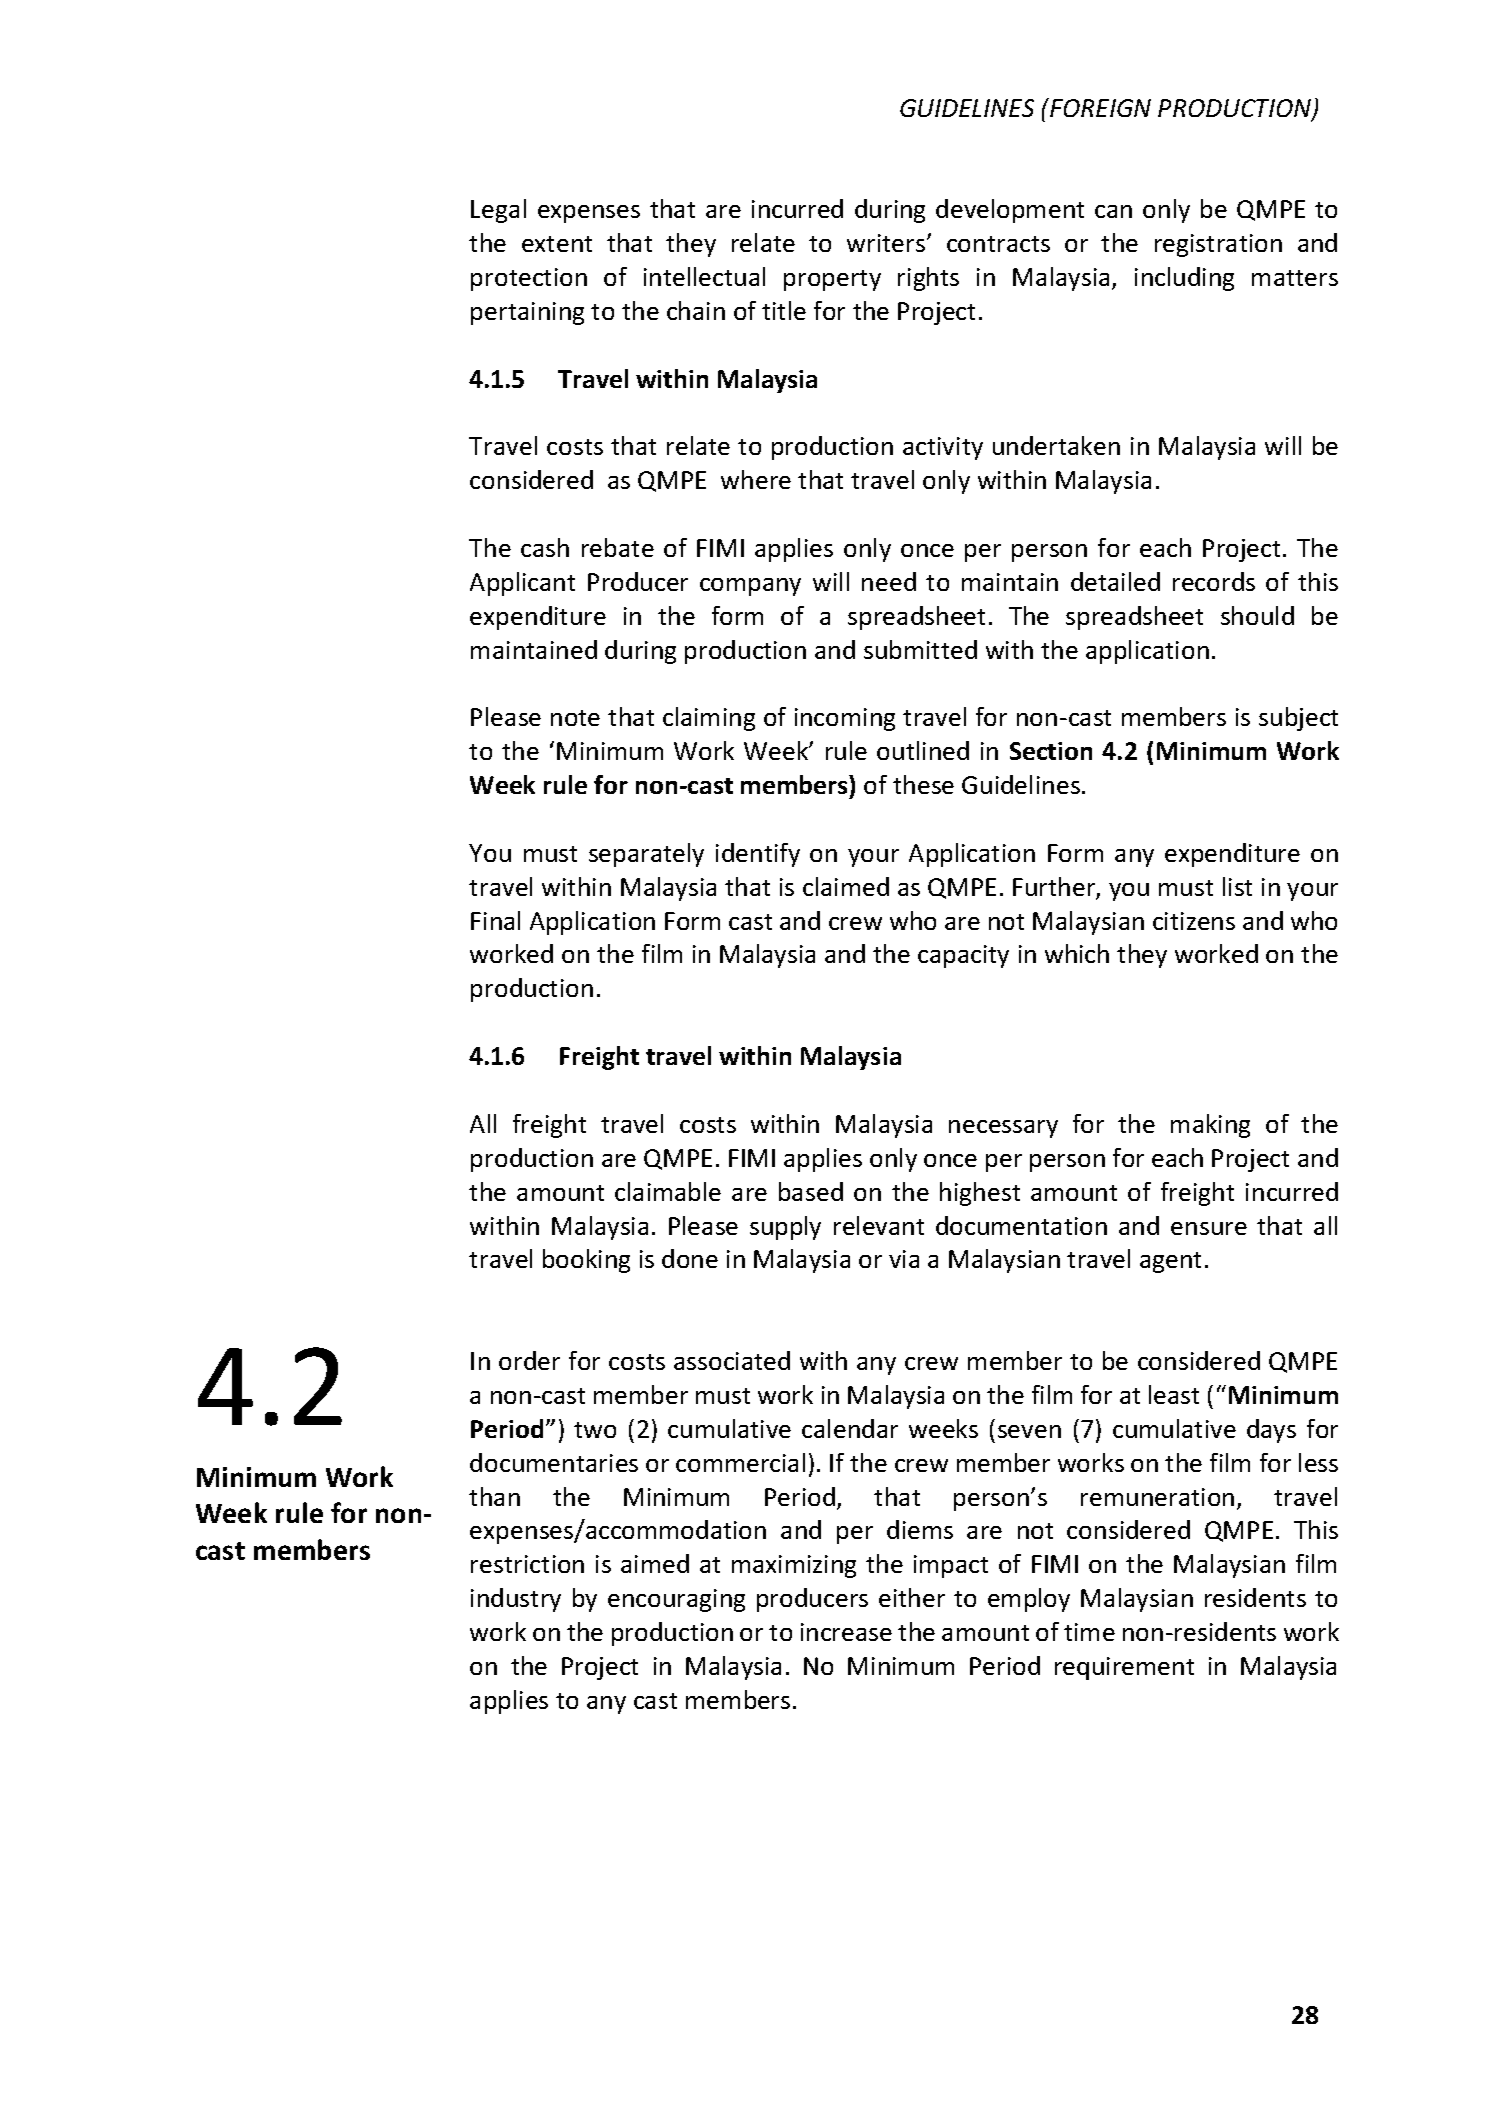 This page has height=2124, width=1501. What do you see at coordinates (557, 244) in the page?
I see `extent` at bounding box center [557, 244].
